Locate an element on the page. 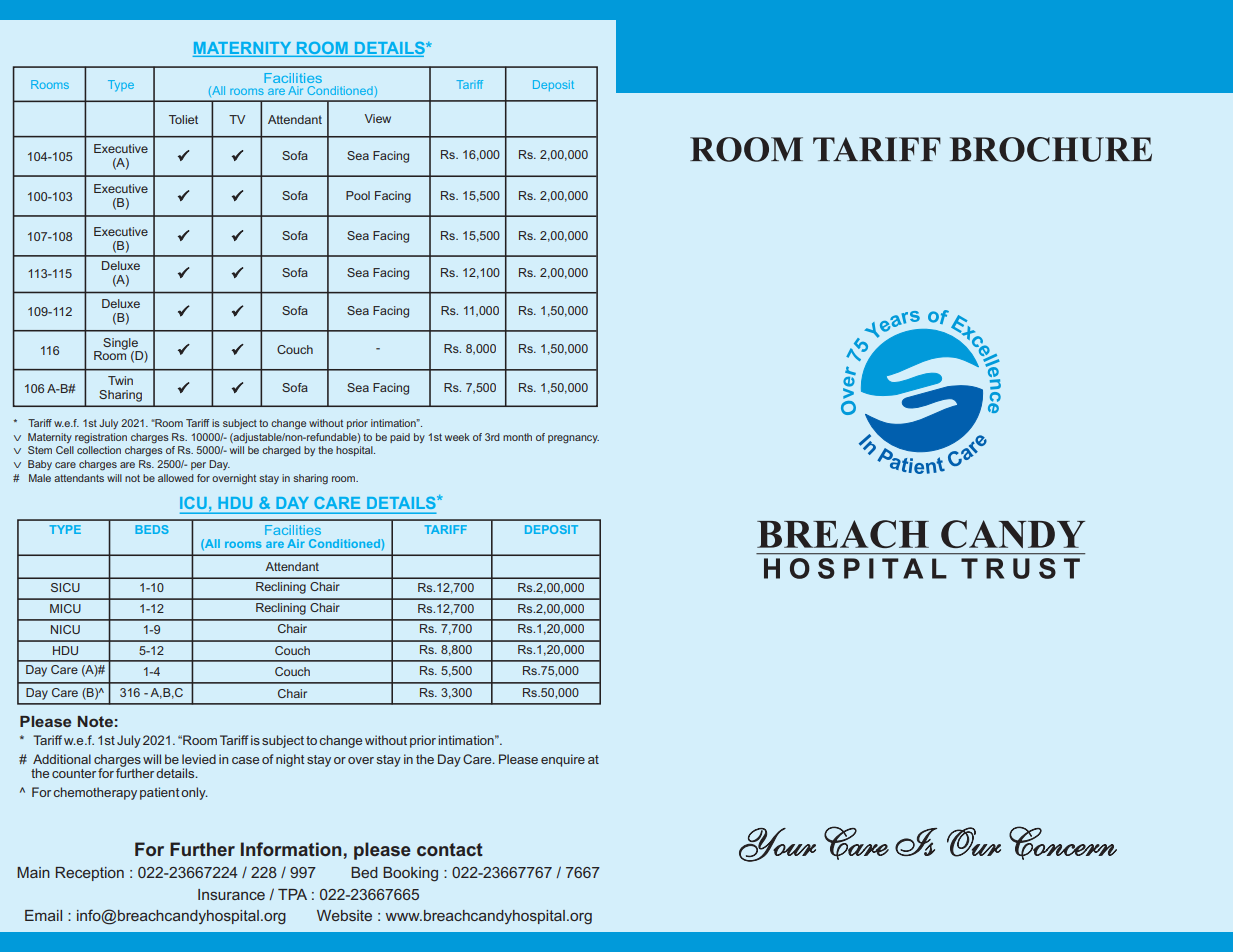 The image size is (1233, 952). Reception is located at coordinates (90, 874).
